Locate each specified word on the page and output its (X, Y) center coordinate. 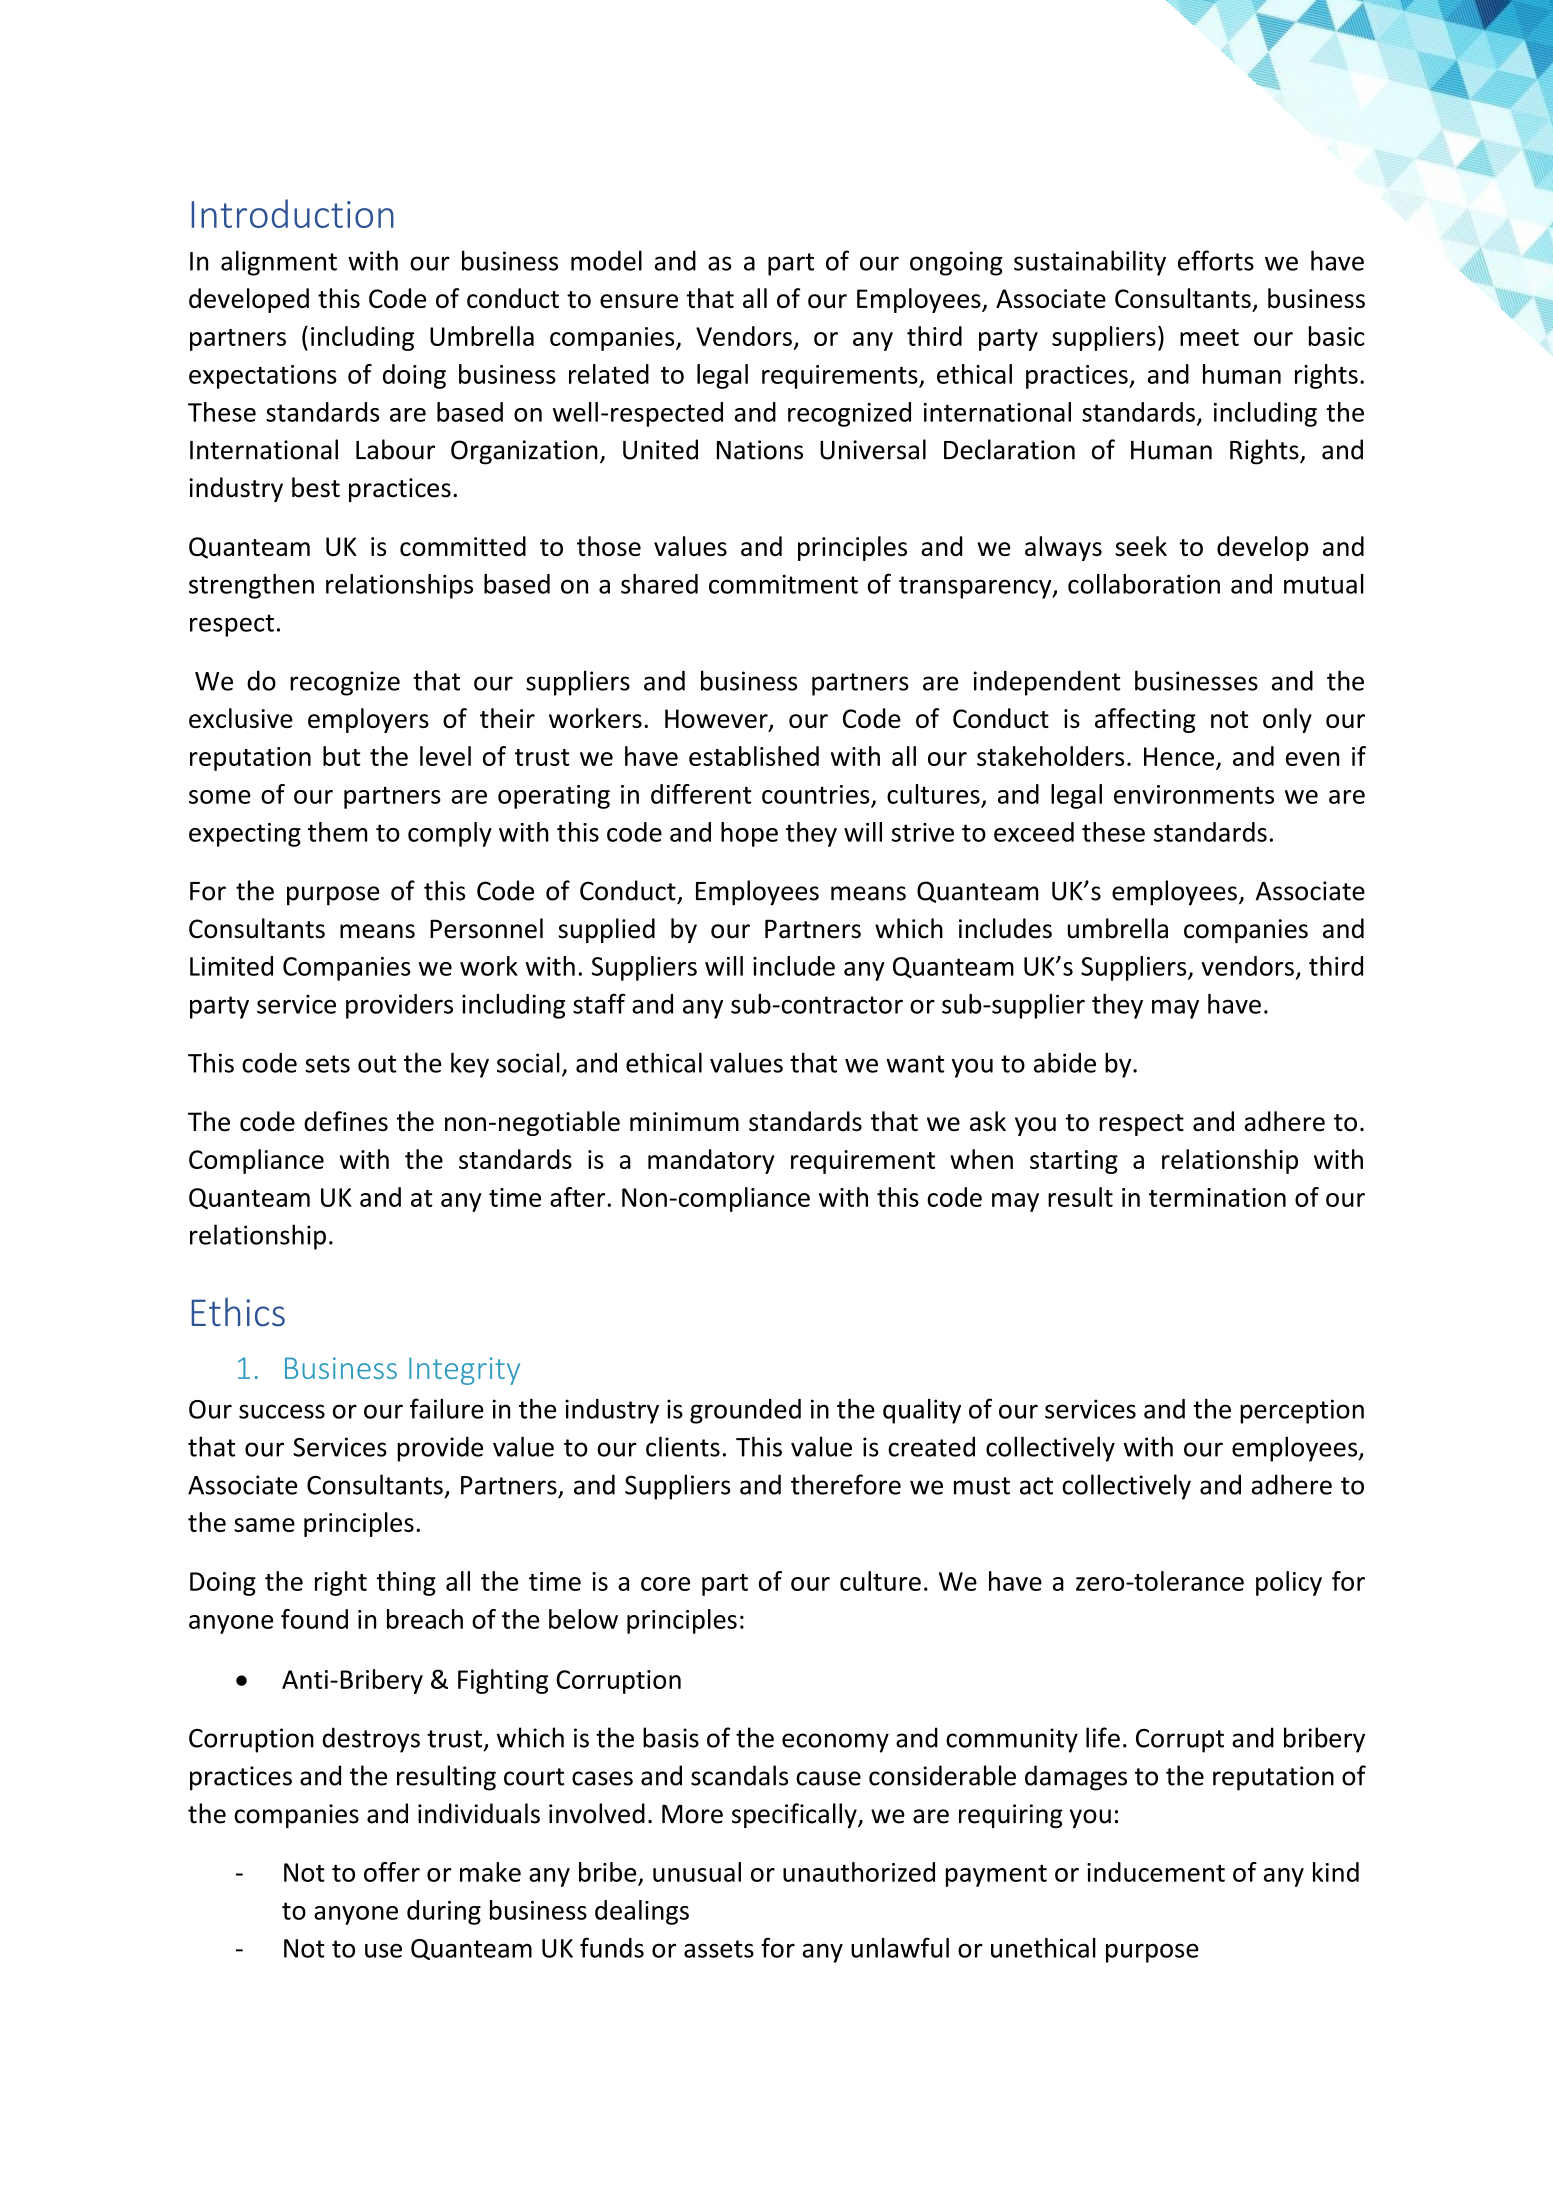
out (377, 1064)
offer (392, 1872)
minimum (684, 1121)
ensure (639, 301)
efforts (1216, 260)
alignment (279, 263)
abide (1065, 1062)
